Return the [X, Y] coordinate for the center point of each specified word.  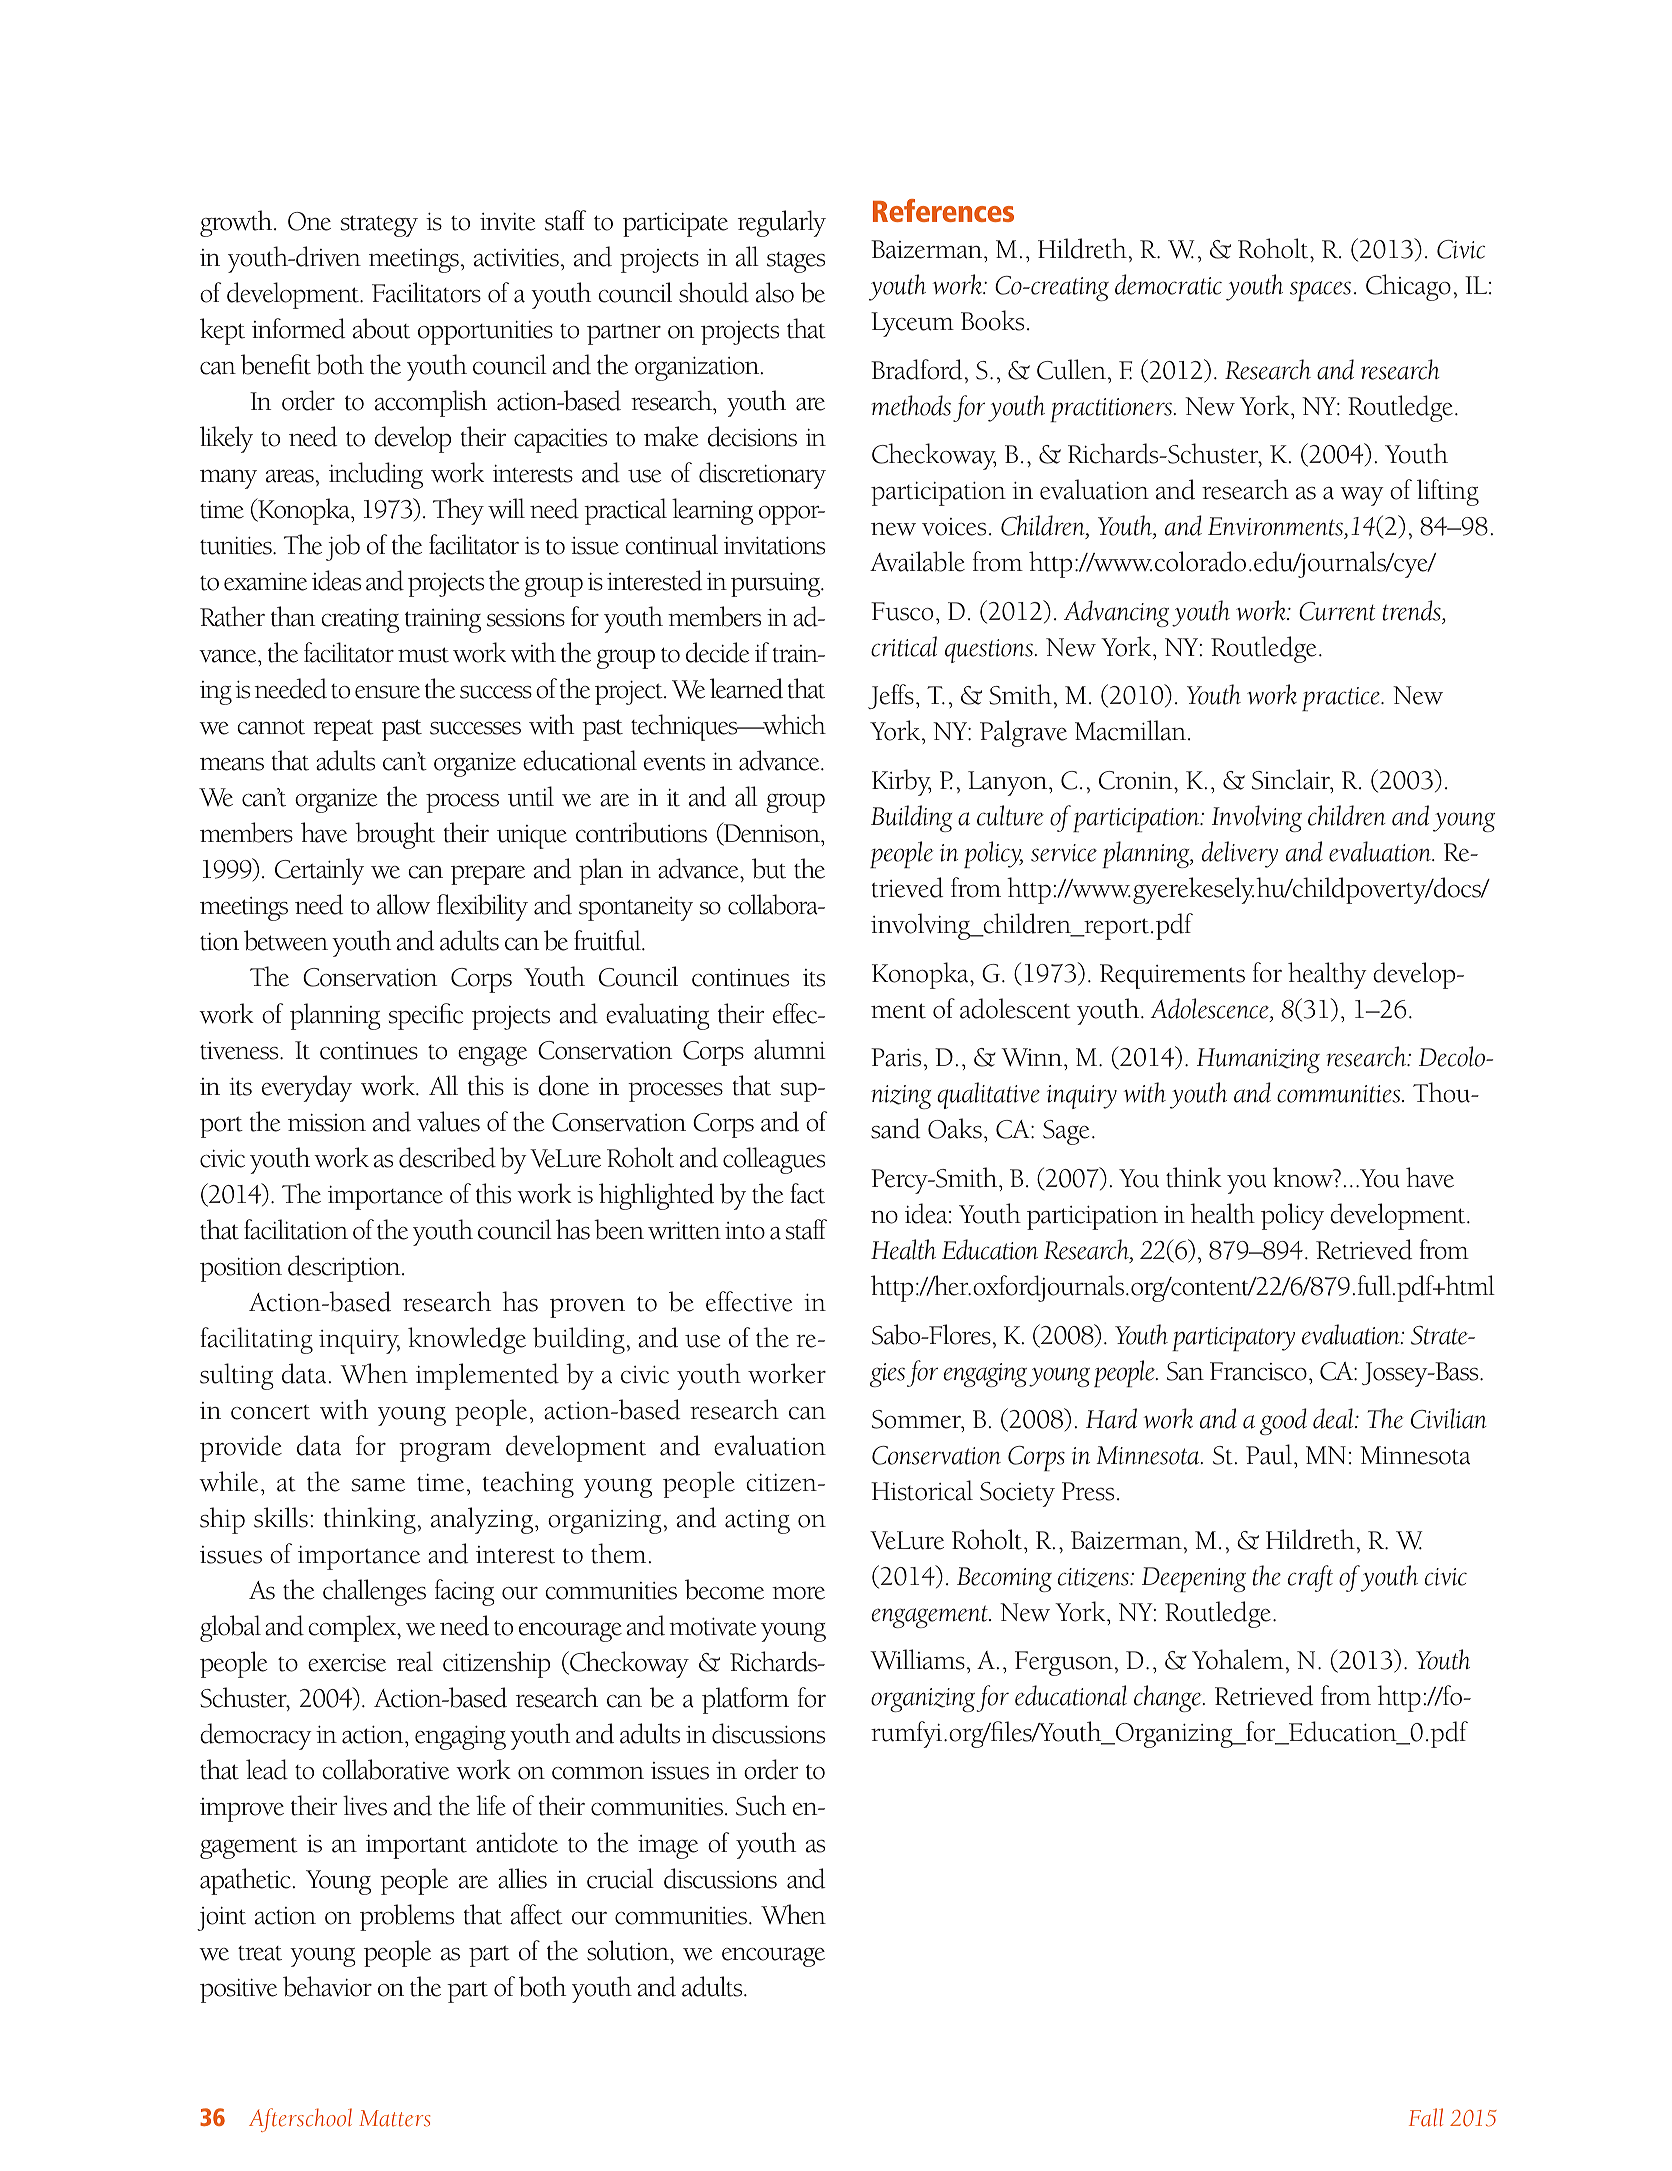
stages [796, 262]
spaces [1320, 291]
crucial [620, 1878]
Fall [1426, 2117]
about [381, 328]
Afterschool [300, 2120]
